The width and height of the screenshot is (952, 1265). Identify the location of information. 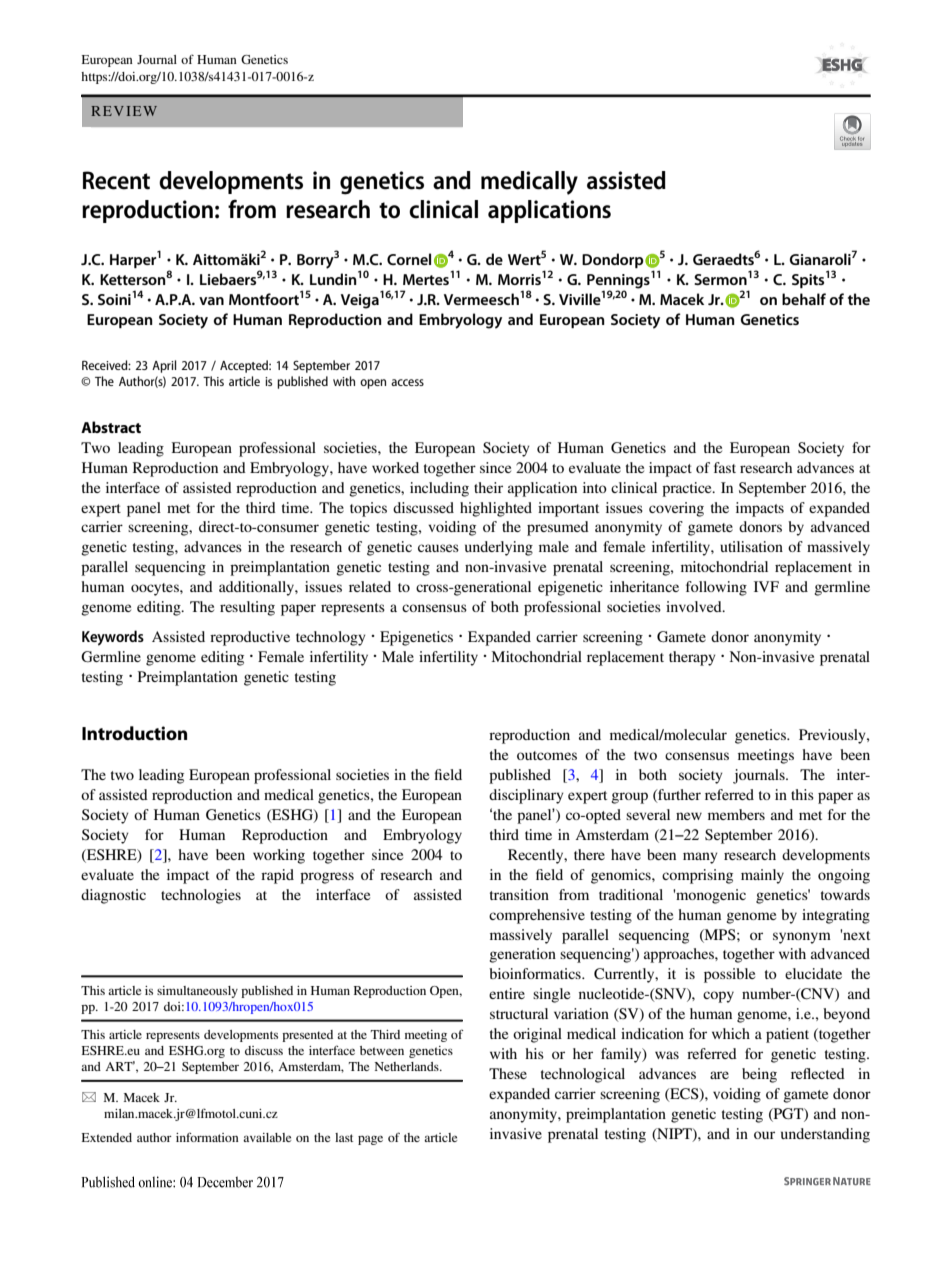
(207, 1137).
